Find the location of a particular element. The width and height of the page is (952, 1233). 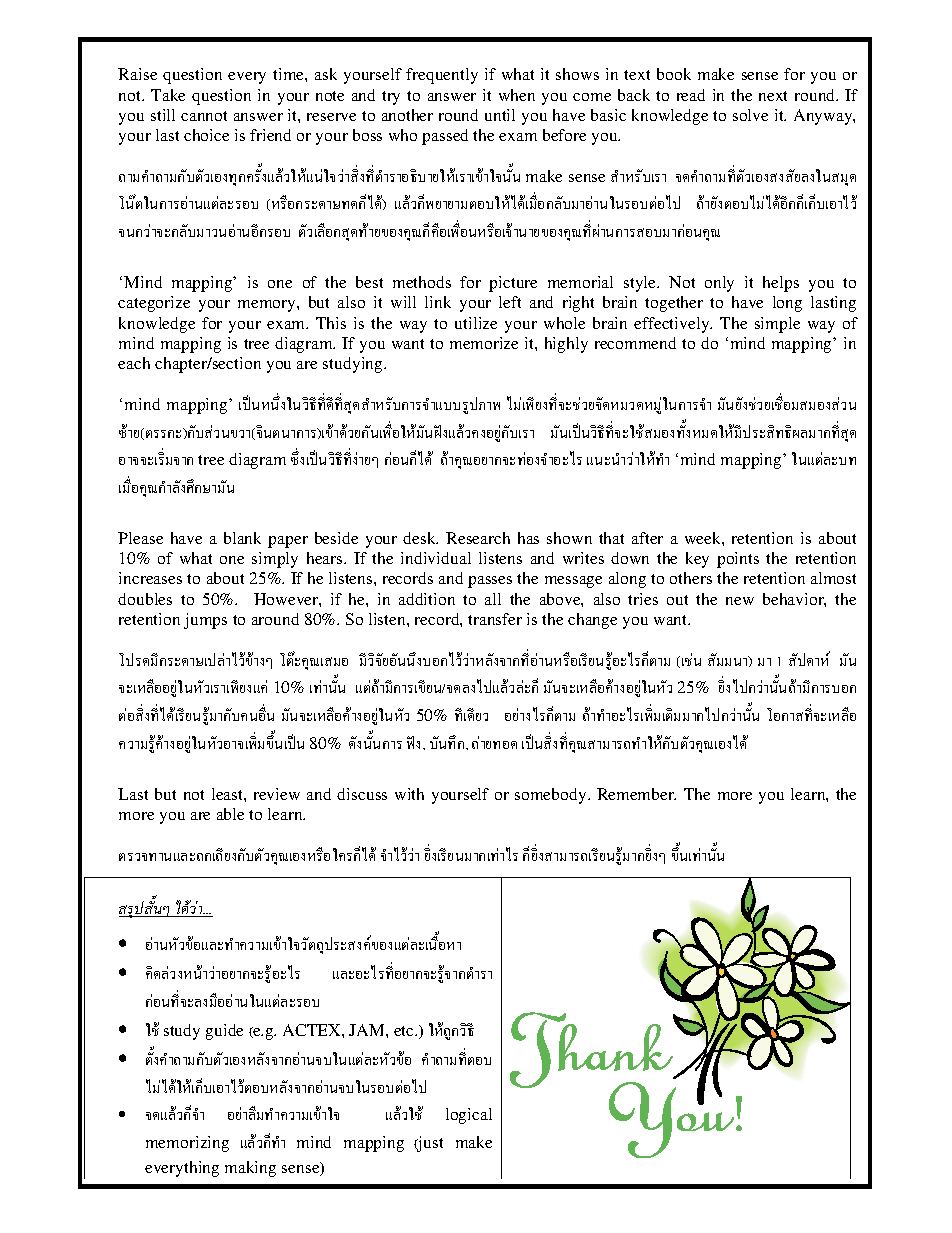

solve is located at coordinates (750, 115).
